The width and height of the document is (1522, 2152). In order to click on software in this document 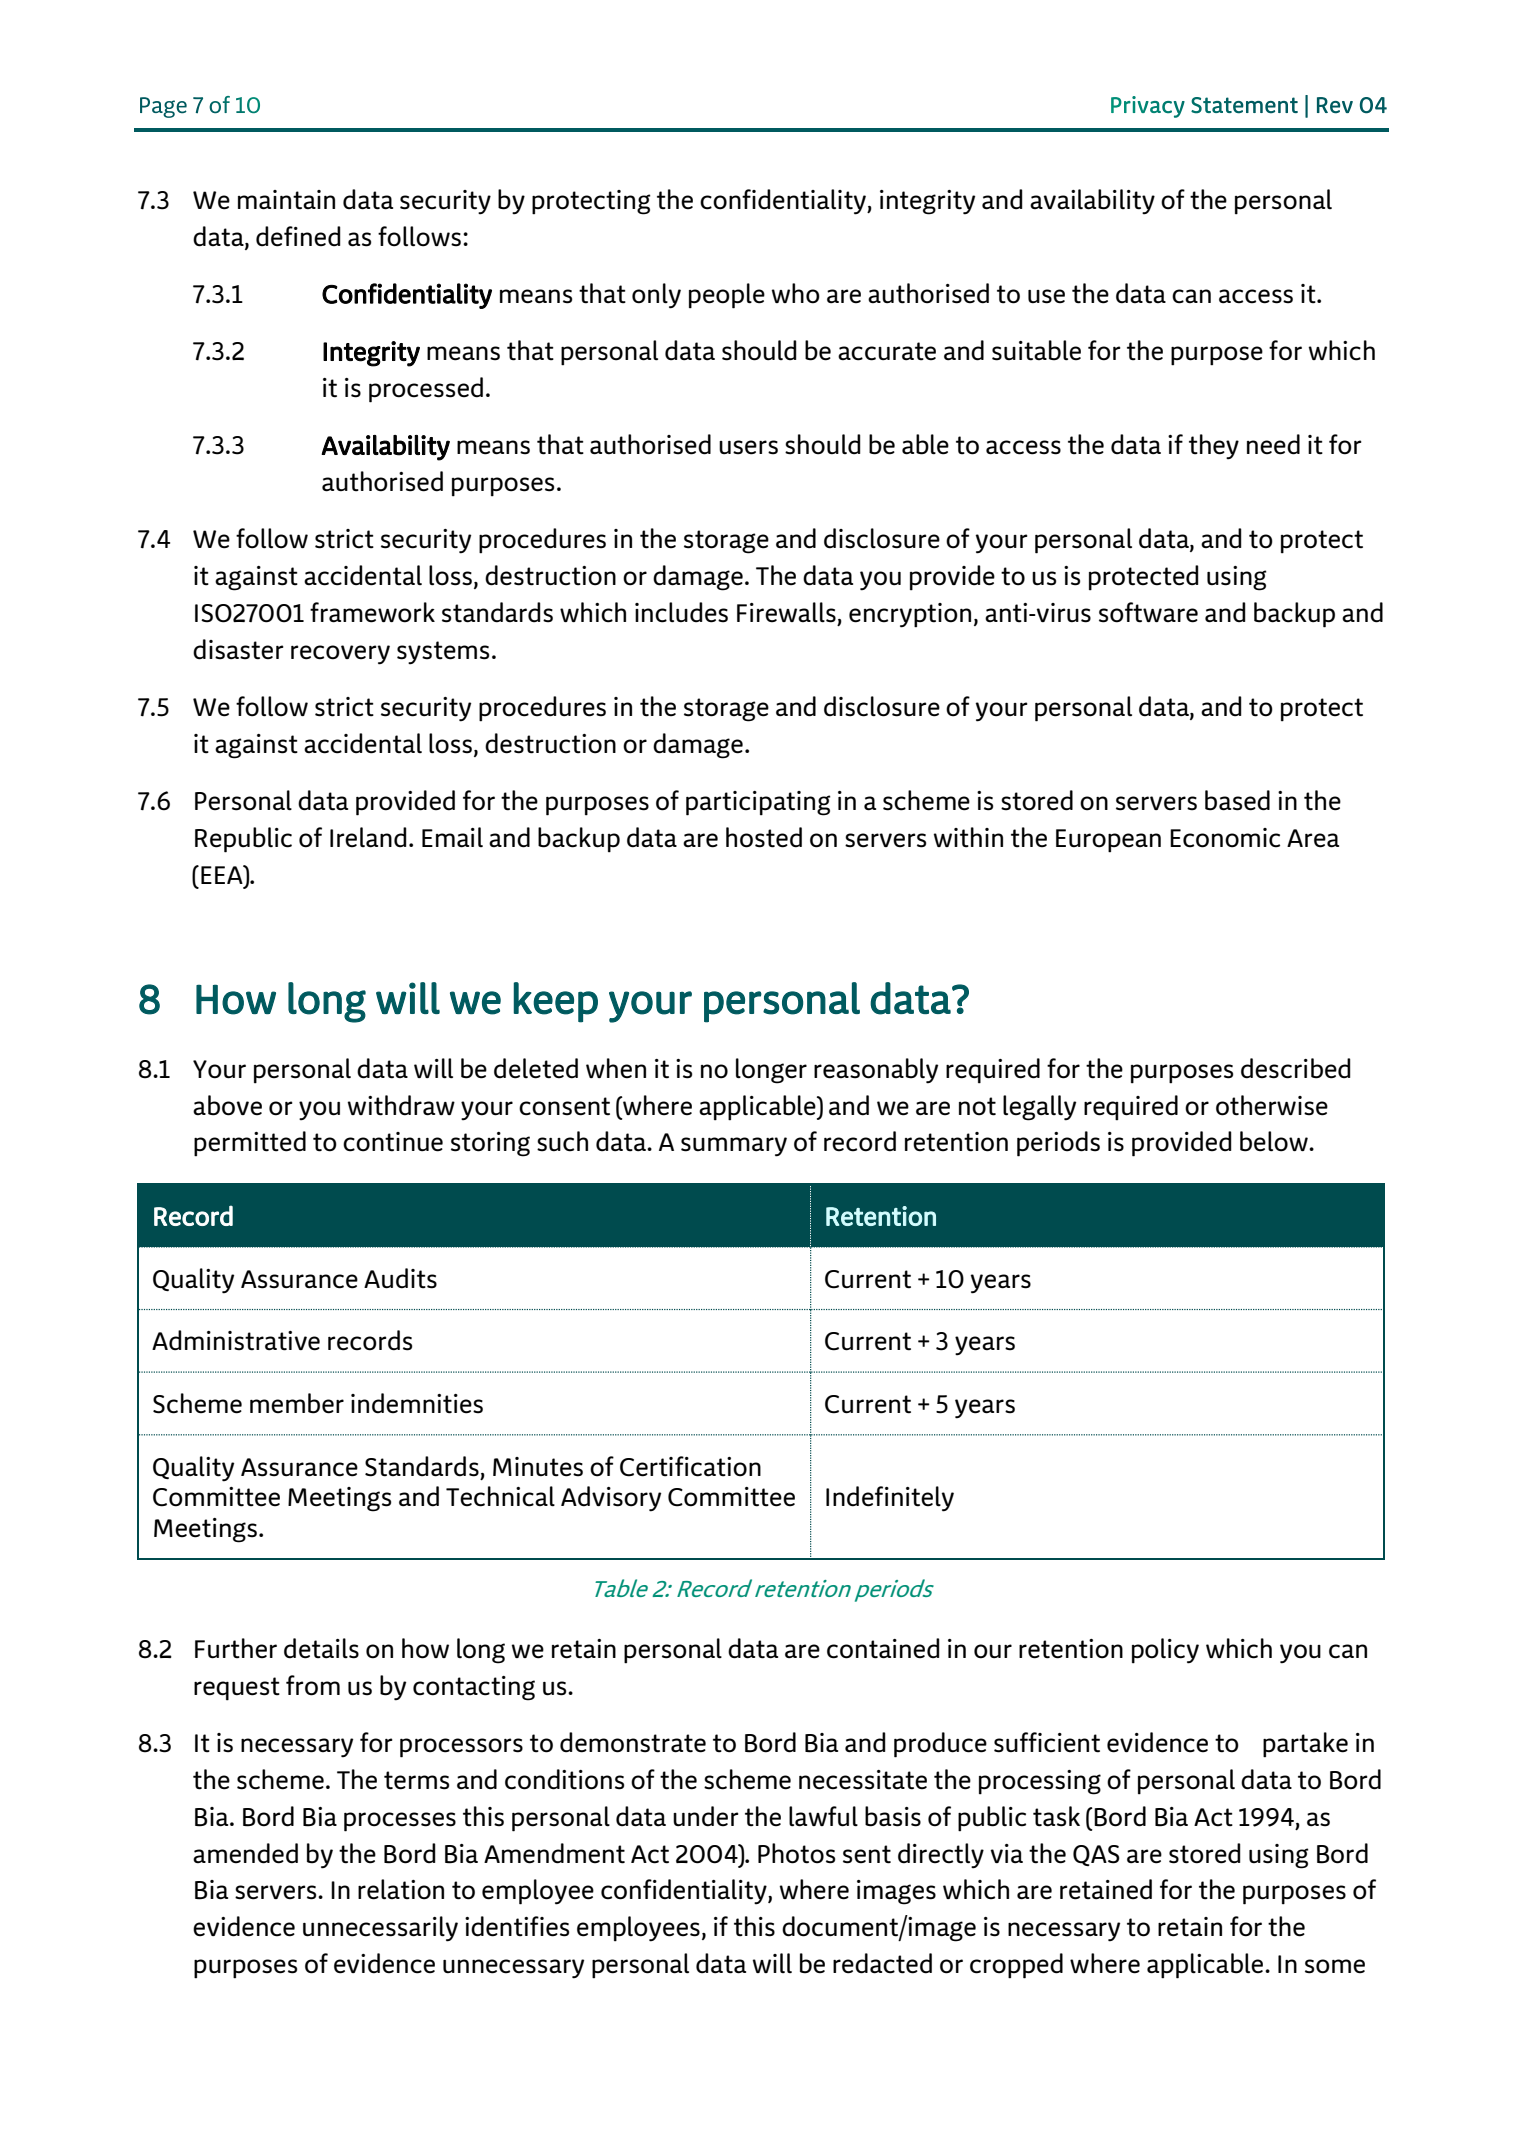, I will do `click(1148, 612)`.
